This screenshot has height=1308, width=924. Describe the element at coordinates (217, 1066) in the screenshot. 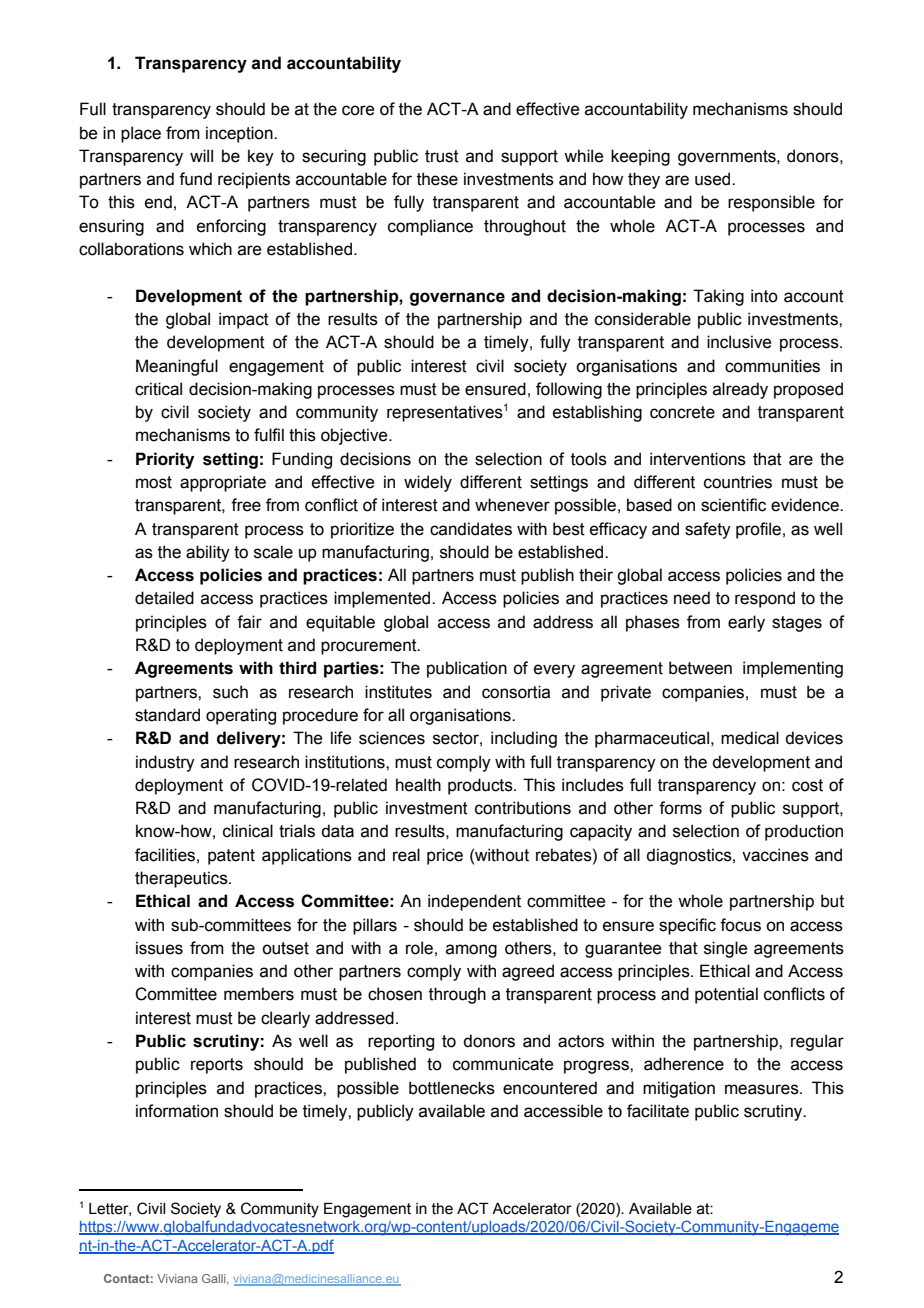

I see `reports` at that location.
